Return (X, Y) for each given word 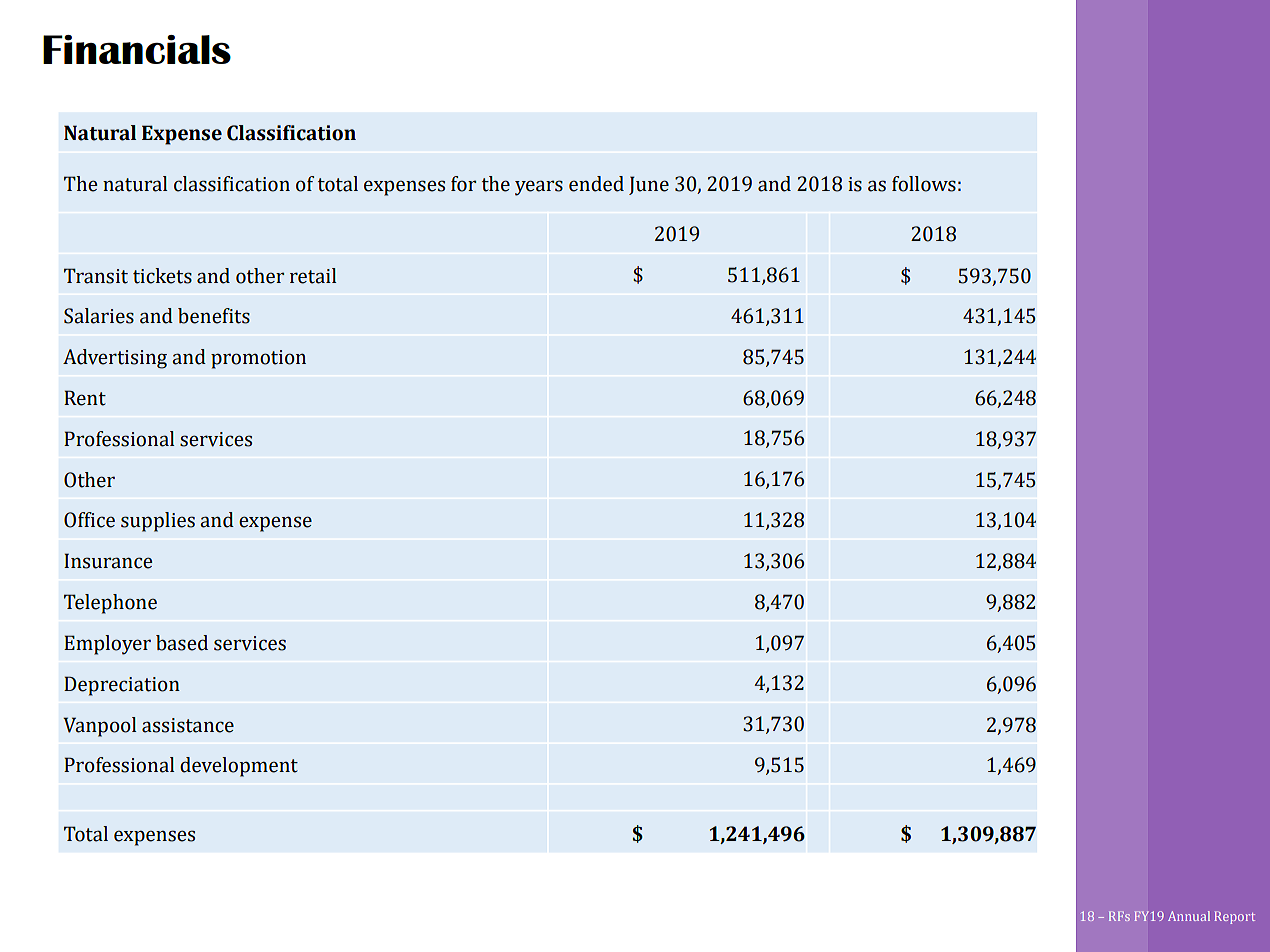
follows (924, 184)
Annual (1189, 916)
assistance (188, 725)
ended (596, 184)
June (649, 185)
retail (313, 276)
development (239, 767)
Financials (137, 49)
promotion (258, 359)
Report (1234, 917)
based (182, 643)
